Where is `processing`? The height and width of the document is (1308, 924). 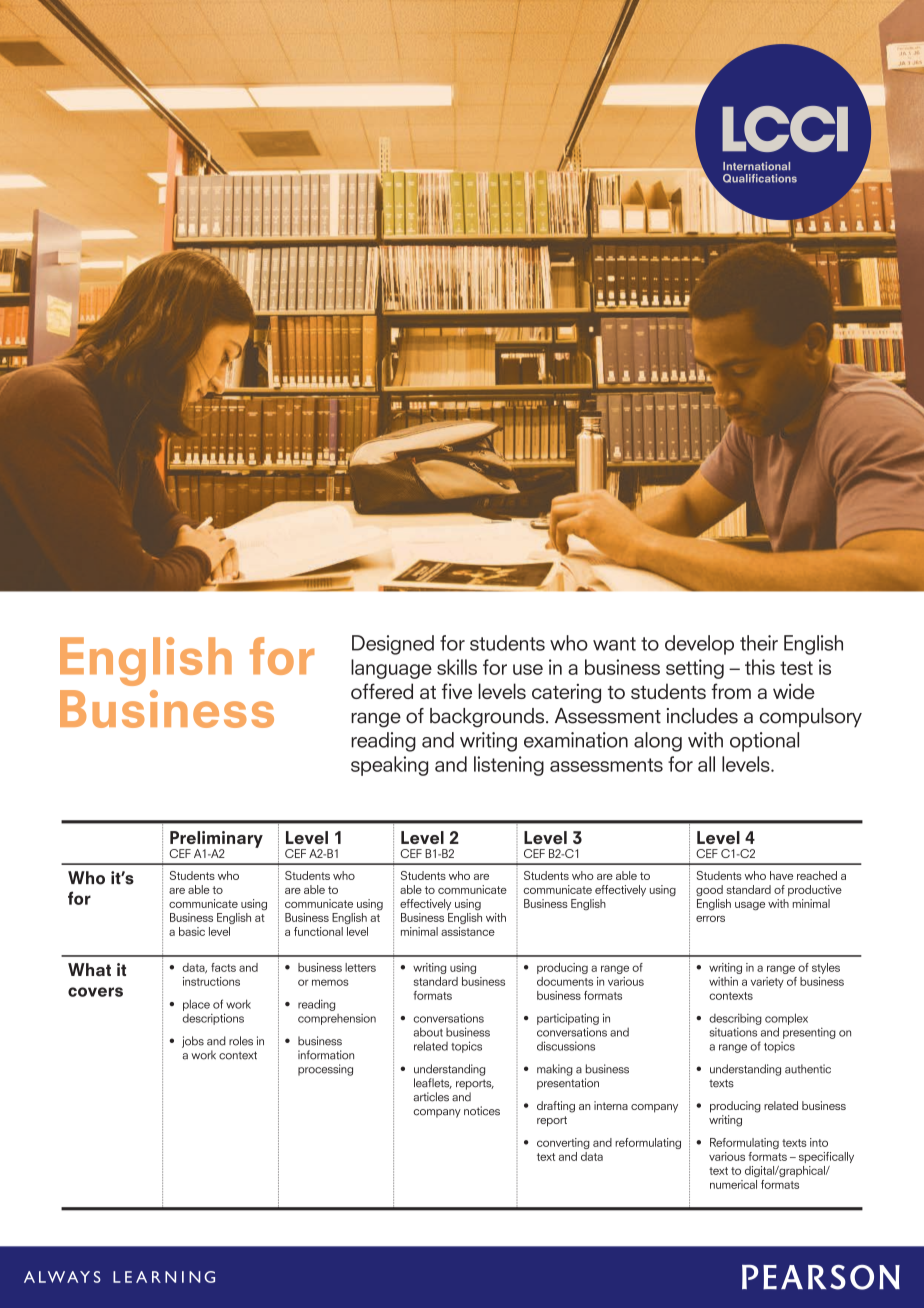 processing is located at coordinates (325, 1070).
